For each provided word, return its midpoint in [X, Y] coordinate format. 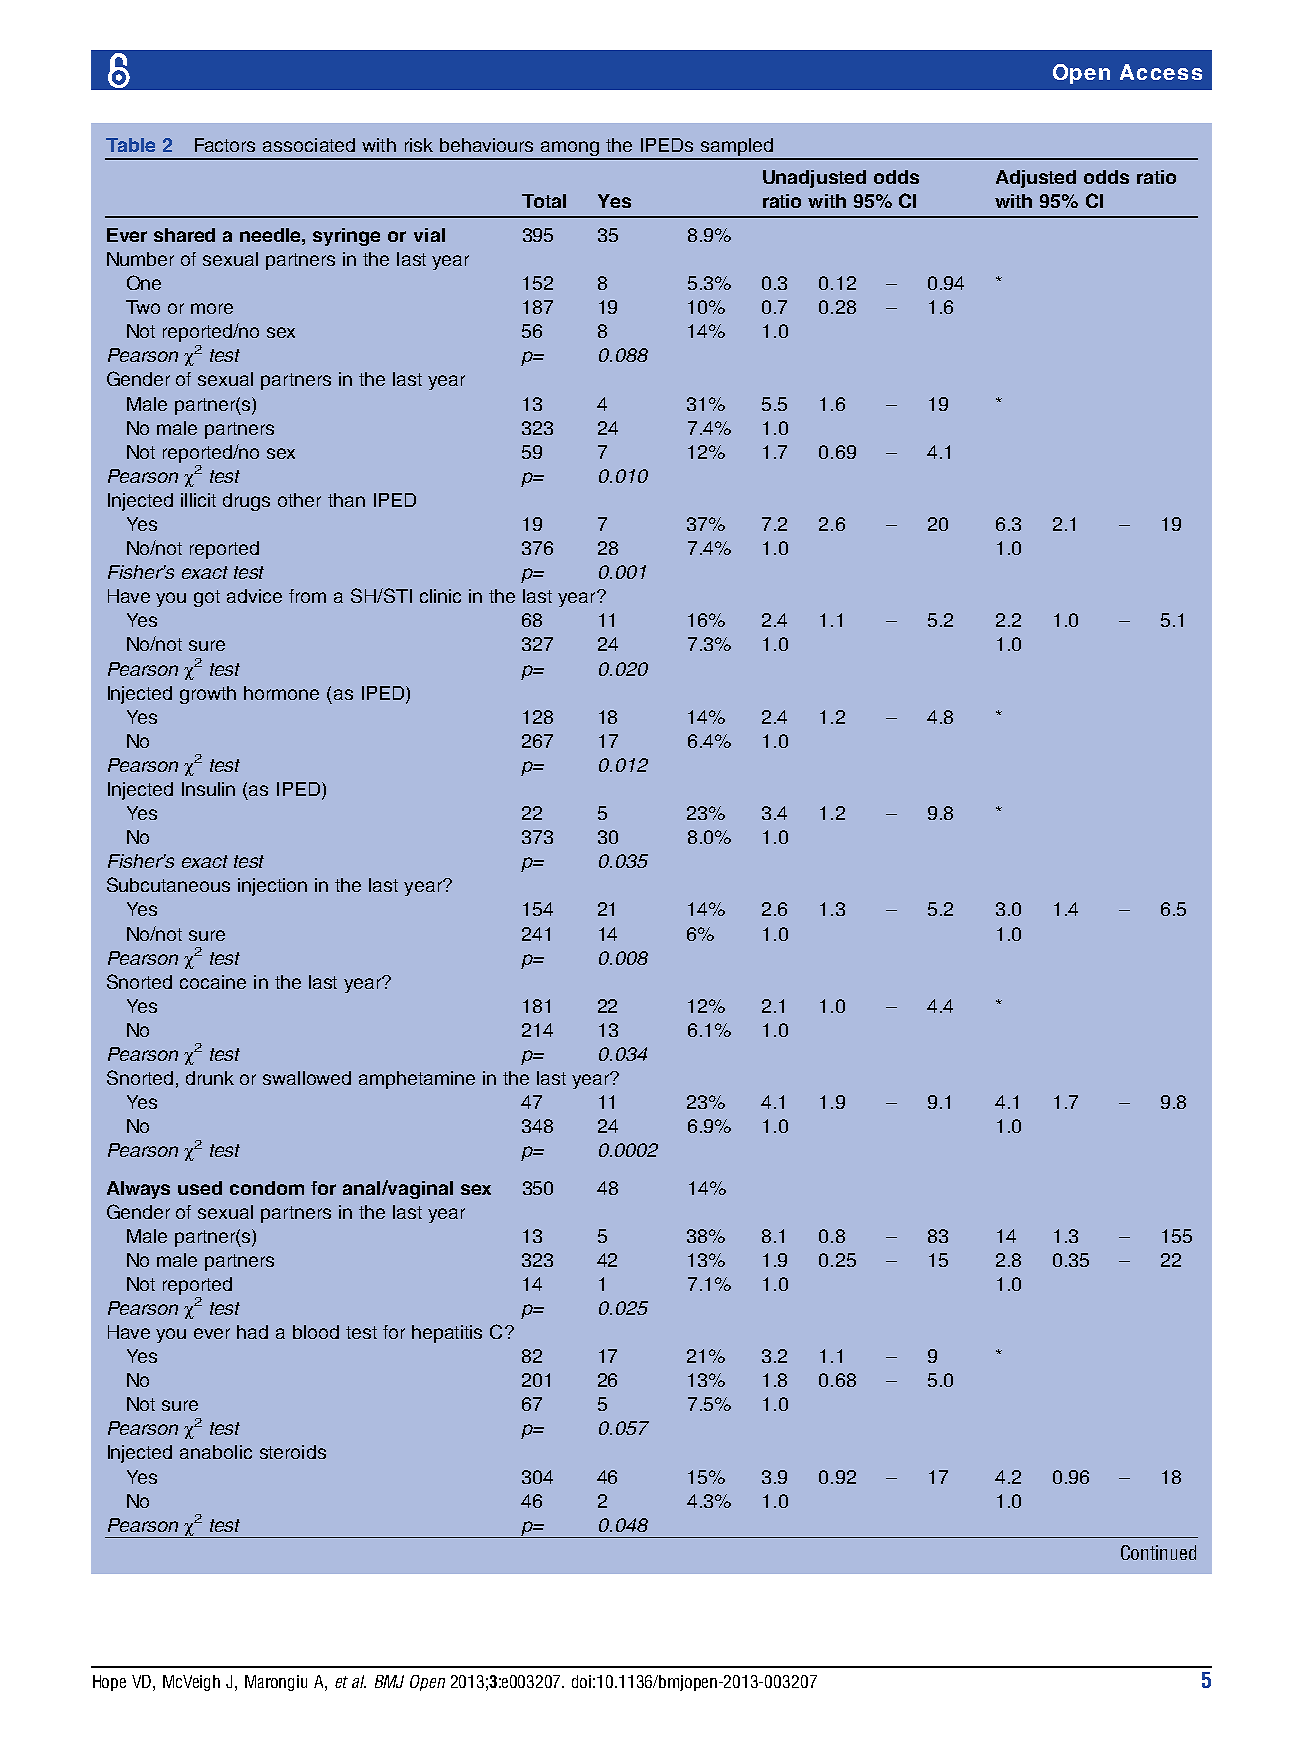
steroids [293, 1452]
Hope [109, 1683]
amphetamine [417, 1080]
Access [1161, 72]
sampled [736, 148]
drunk [210, 1078]
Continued [1158, 1552]
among [569, 150]
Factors [225, 145]
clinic [440, 596]
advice [254, 596]
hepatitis [447, 1334]
